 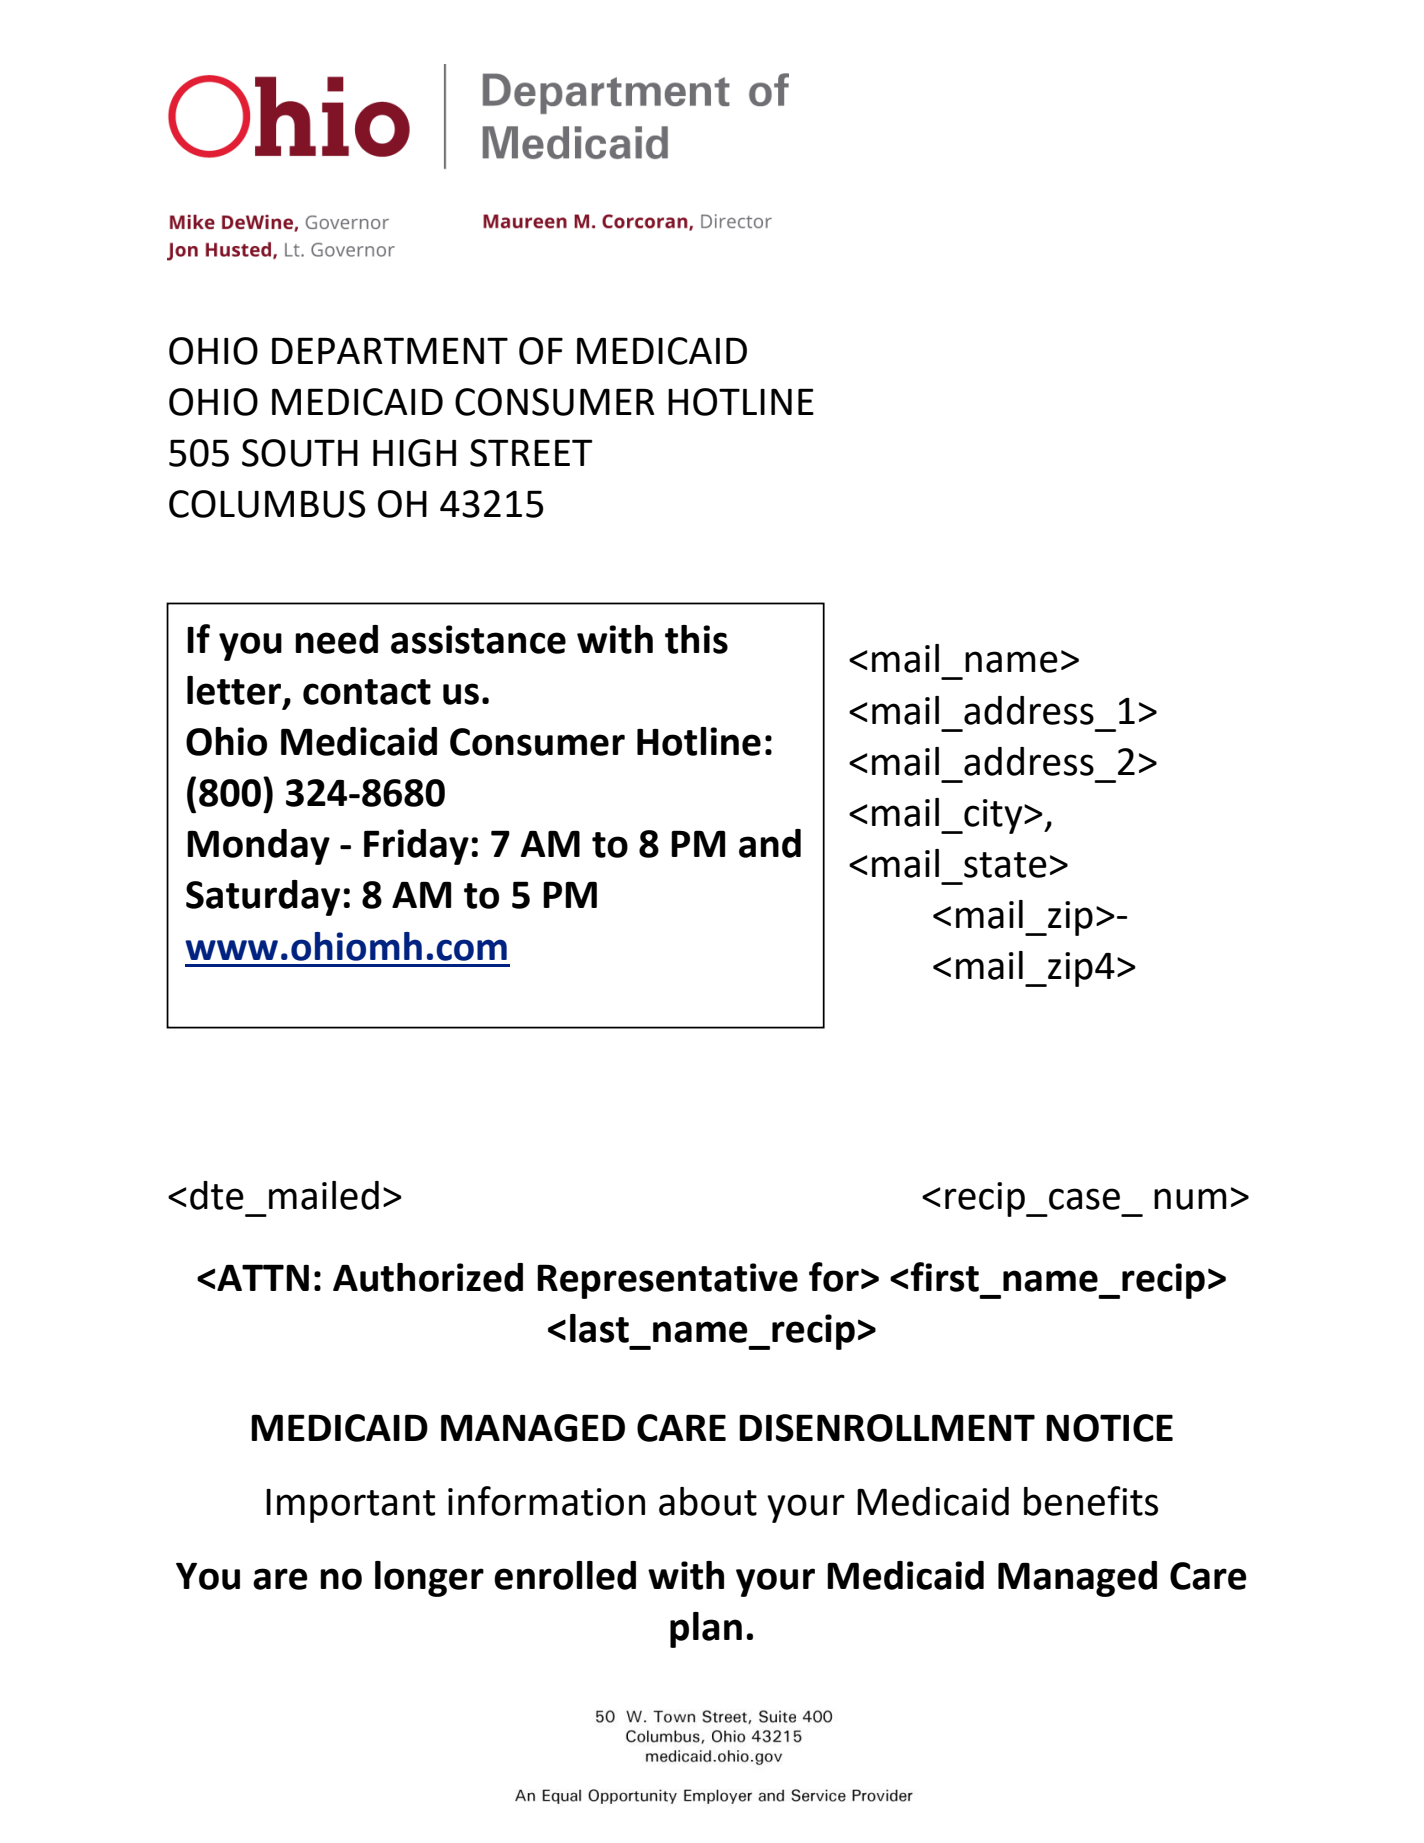 What do you see at coordinates (696, 639) in the page?
I see `this` at bounding box center [696, 639].
